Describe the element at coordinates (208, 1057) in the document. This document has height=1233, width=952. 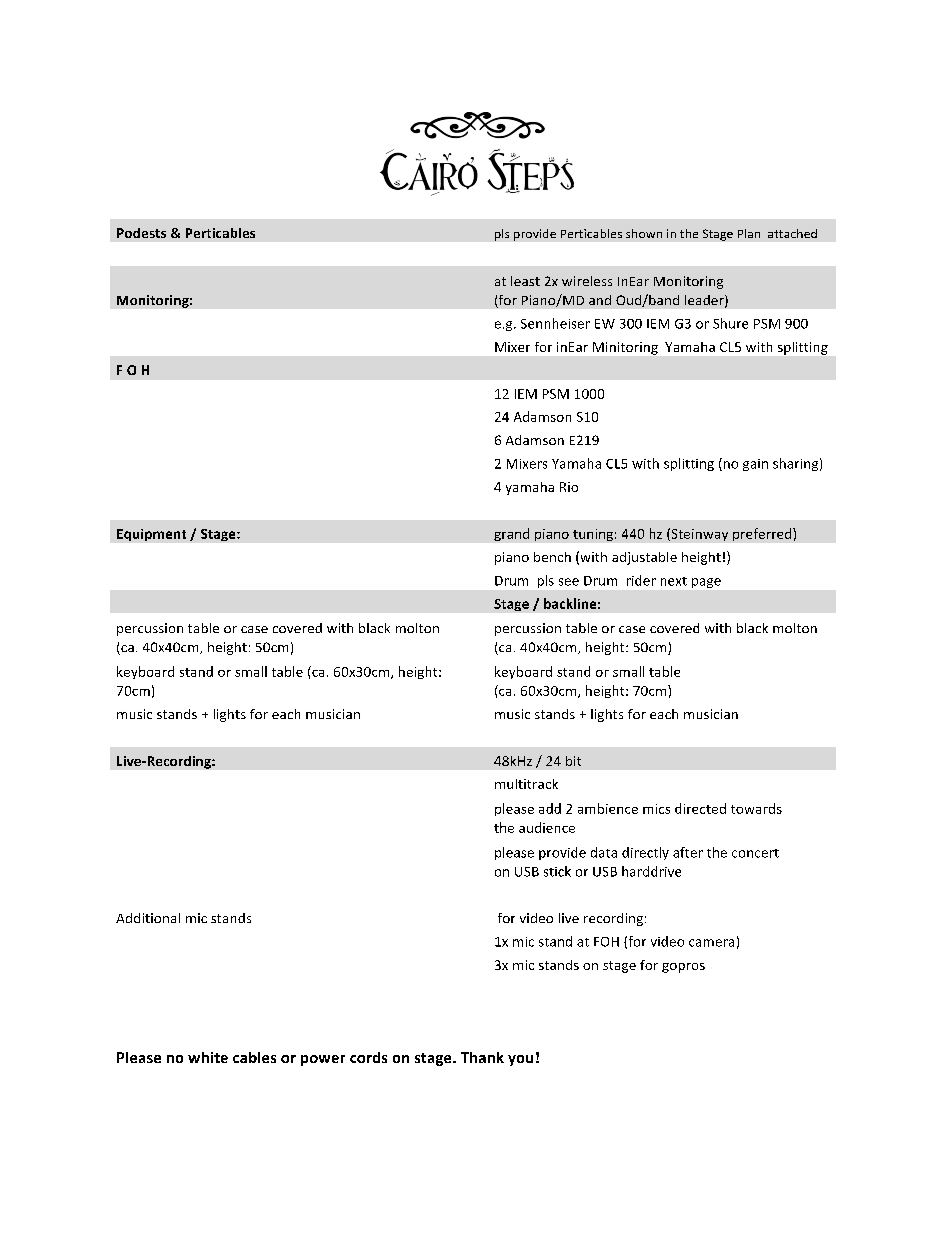
I see `white` at that location.
